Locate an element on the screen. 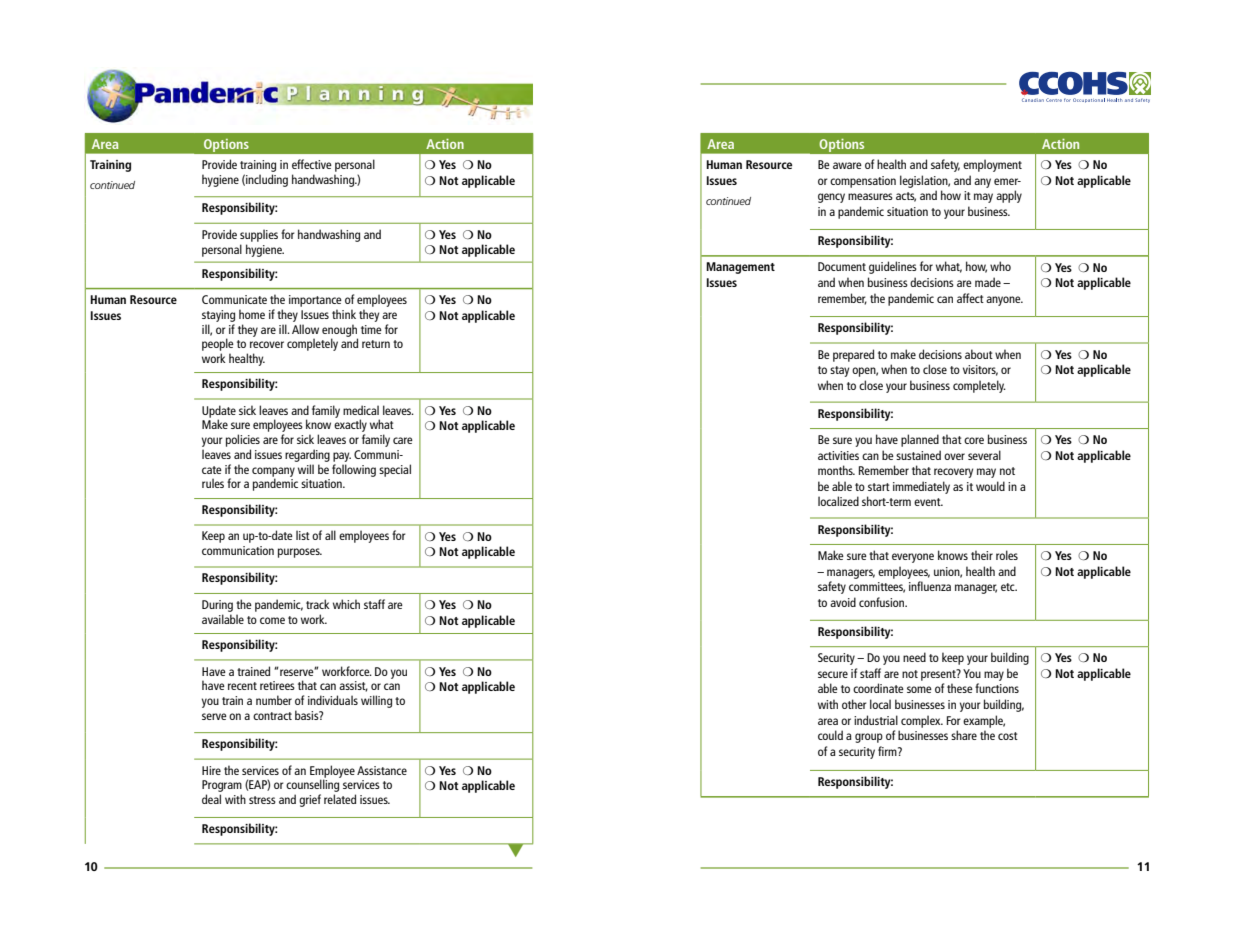  immediately is located at coordinates (921, 487).
